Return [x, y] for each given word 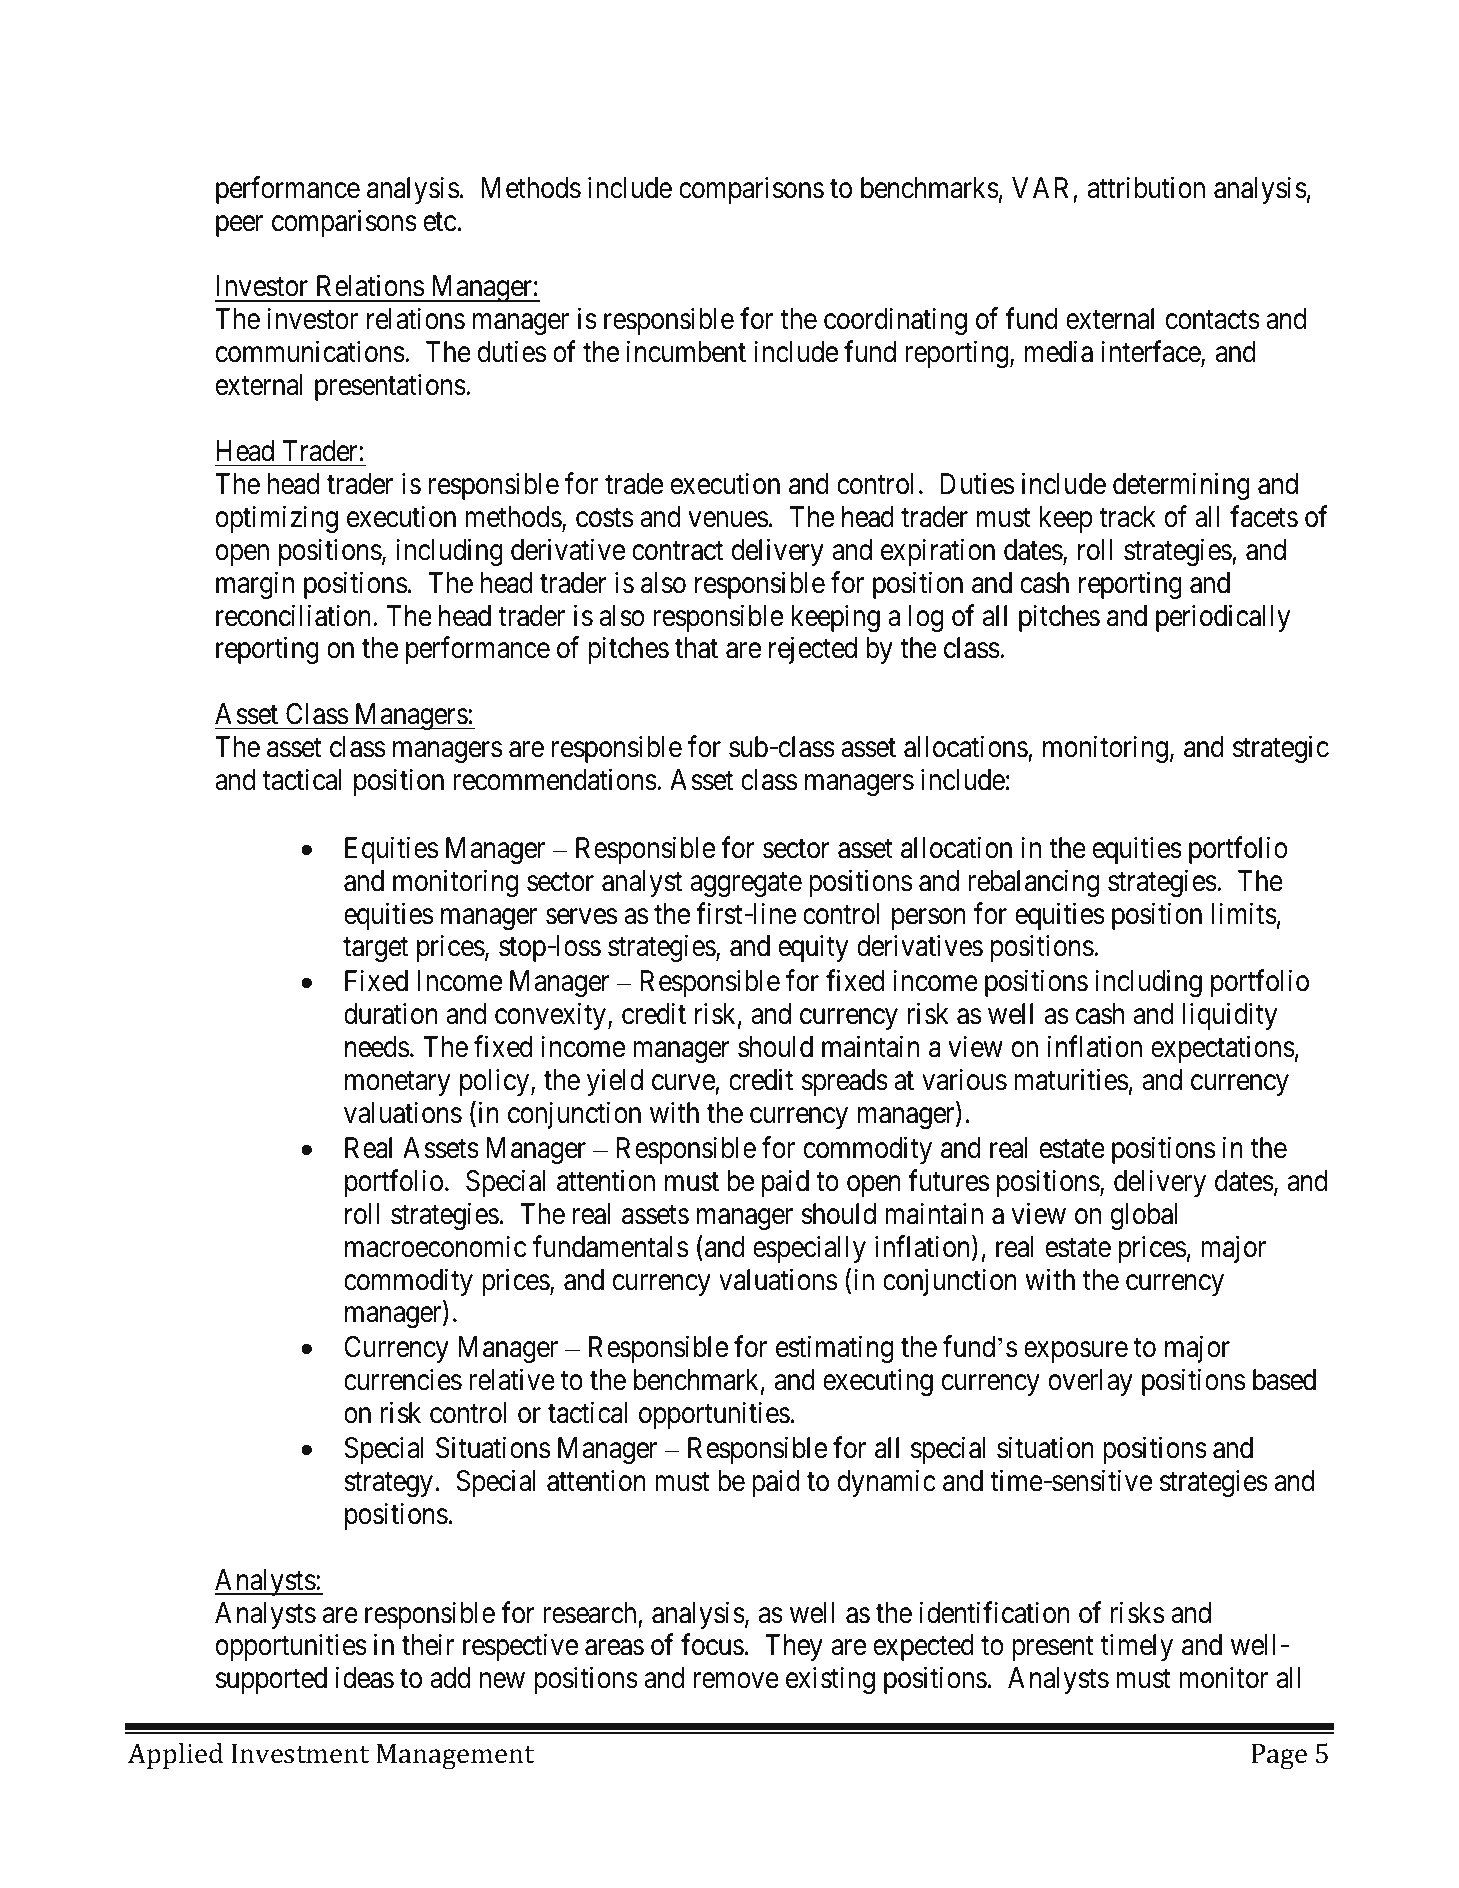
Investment [300, 1754]
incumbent [686, 352]
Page [1279, 1757]
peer [239, 226]
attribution [1146, 187]
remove [736, 1681]
